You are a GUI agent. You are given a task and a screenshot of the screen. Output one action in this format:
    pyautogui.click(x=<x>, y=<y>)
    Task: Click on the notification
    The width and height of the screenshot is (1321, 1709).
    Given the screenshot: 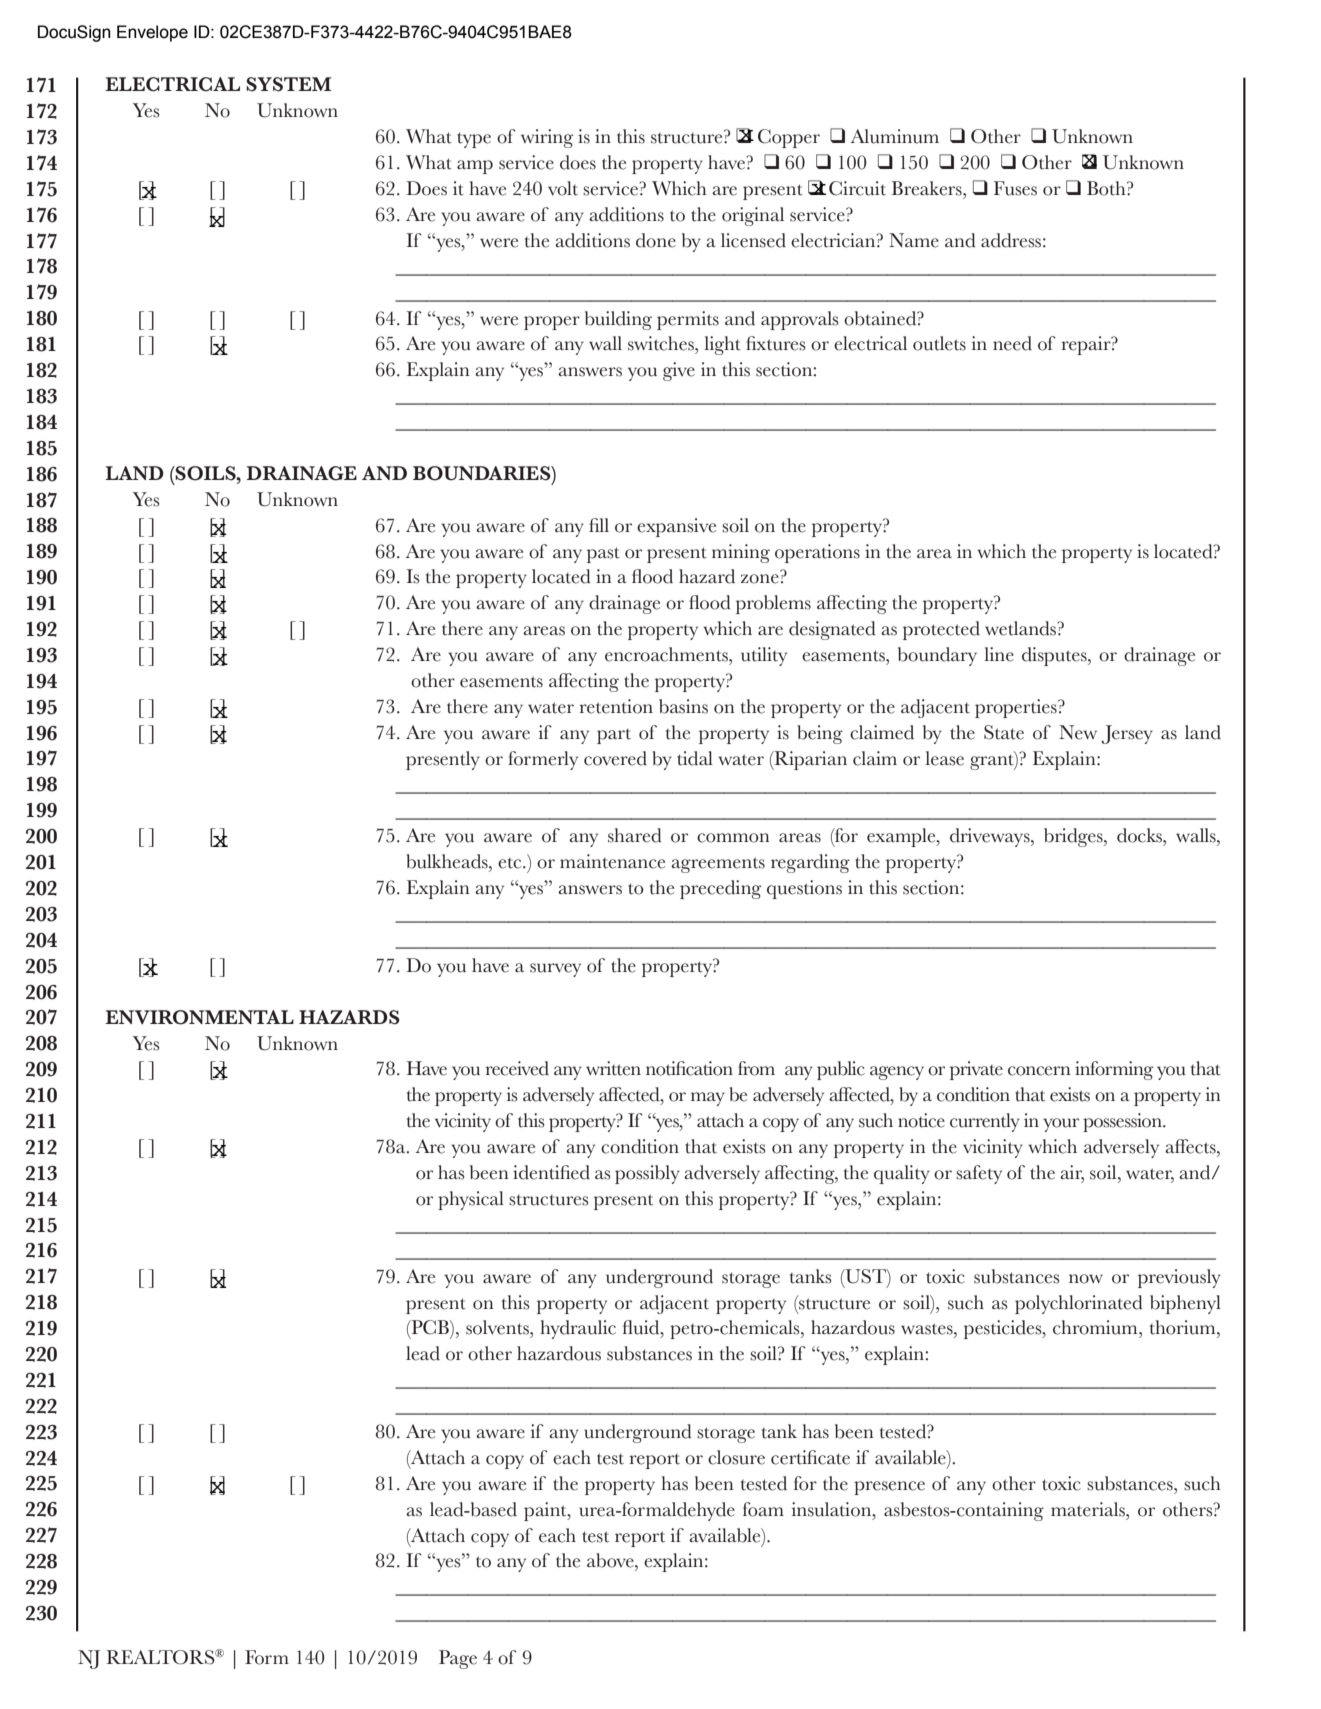 What is the action you would take?
    pyautogui.click(x=689, y=1068)
